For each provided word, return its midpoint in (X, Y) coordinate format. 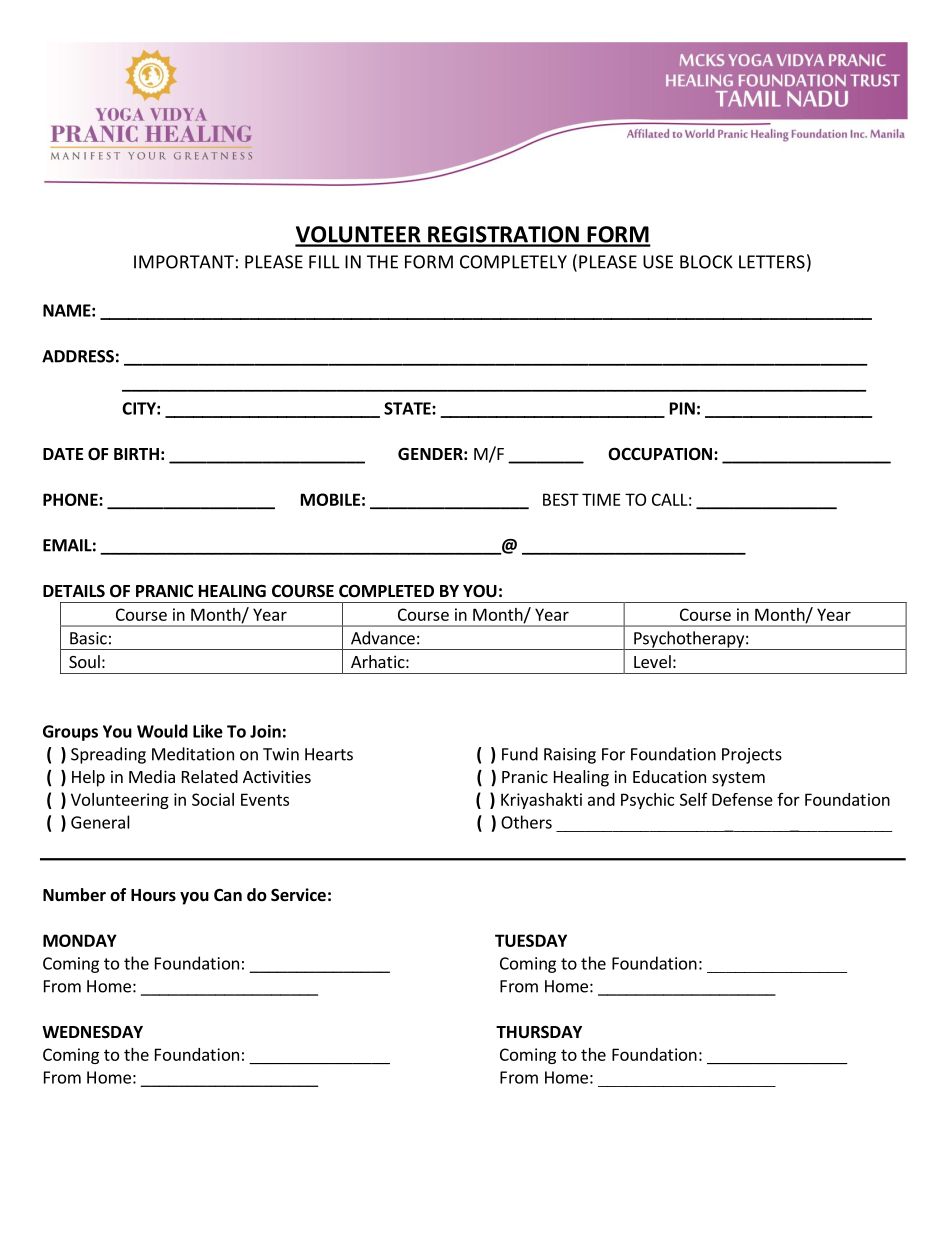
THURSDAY (539, 1032)
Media (152, 776)
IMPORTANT (184, 262)
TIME (601, 499)
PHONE (71, 499)
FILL (324, 262)
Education (669, 776)
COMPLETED (386, 591)
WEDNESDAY (92, 1032)
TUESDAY (531, 940)
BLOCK (706, 262)
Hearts (329, 754)
